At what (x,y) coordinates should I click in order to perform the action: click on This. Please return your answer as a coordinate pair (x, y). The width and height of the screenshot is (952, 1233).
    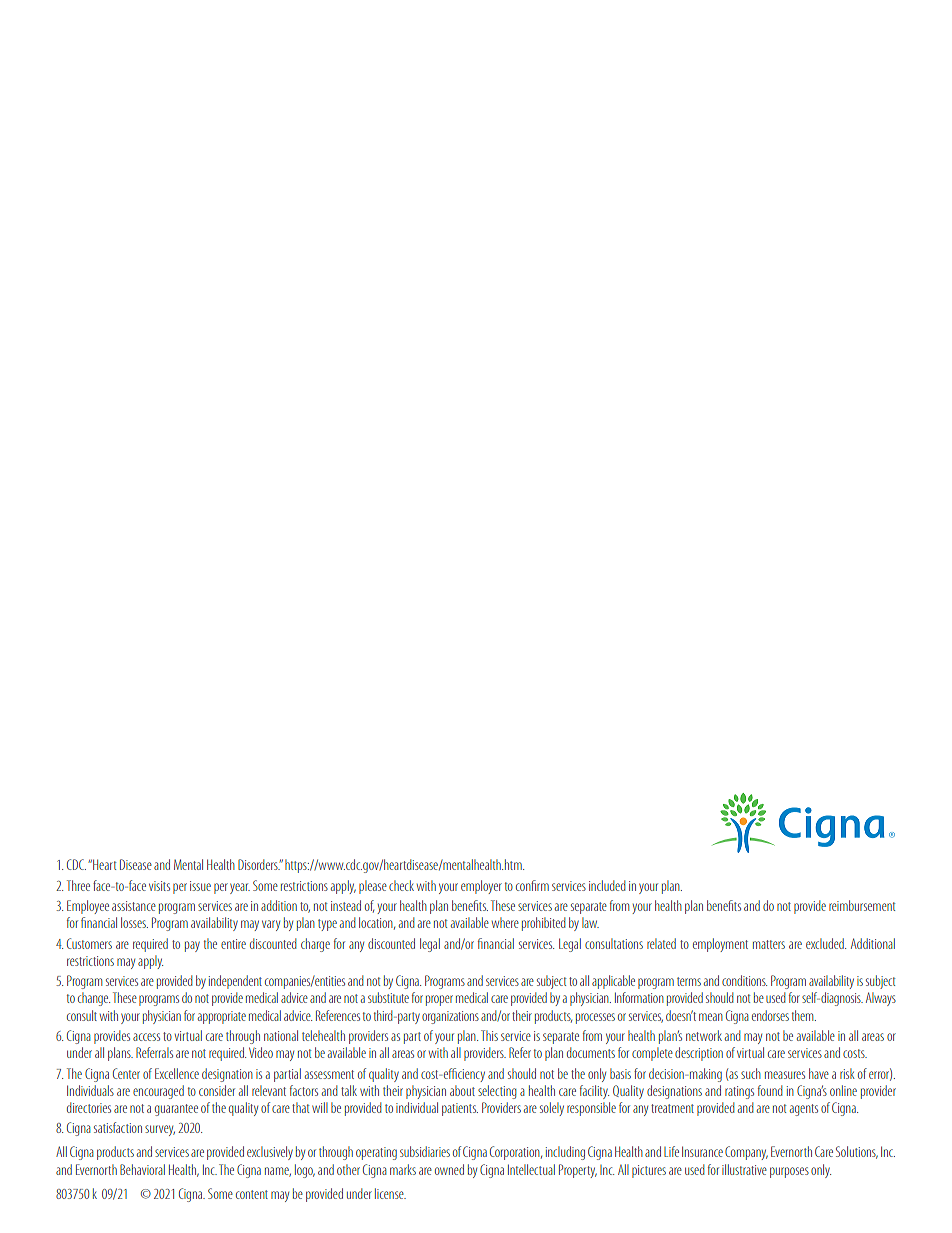
    Looking at the image, I should click on (489, 1035).
